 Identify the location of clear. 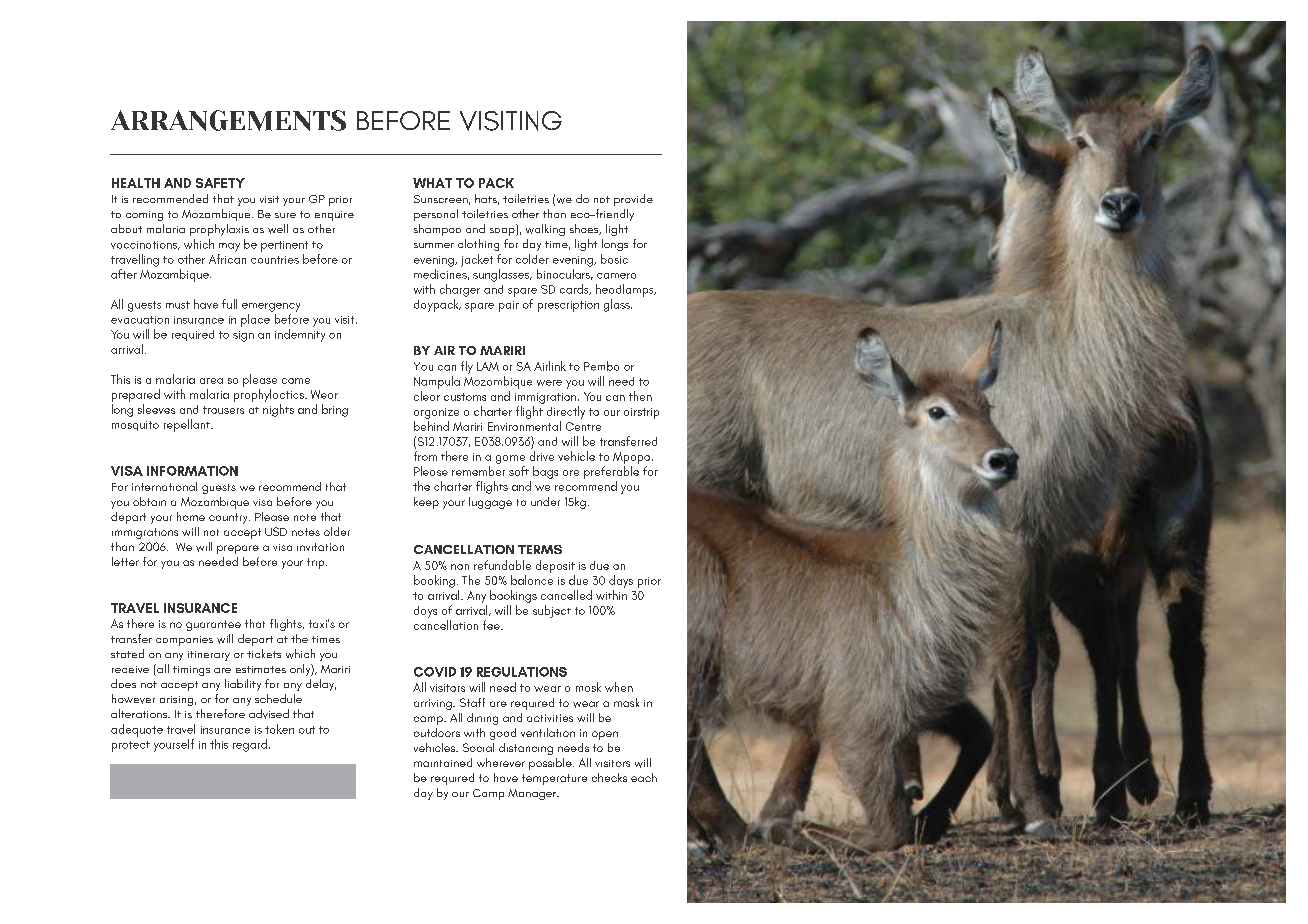
(427, 396).
